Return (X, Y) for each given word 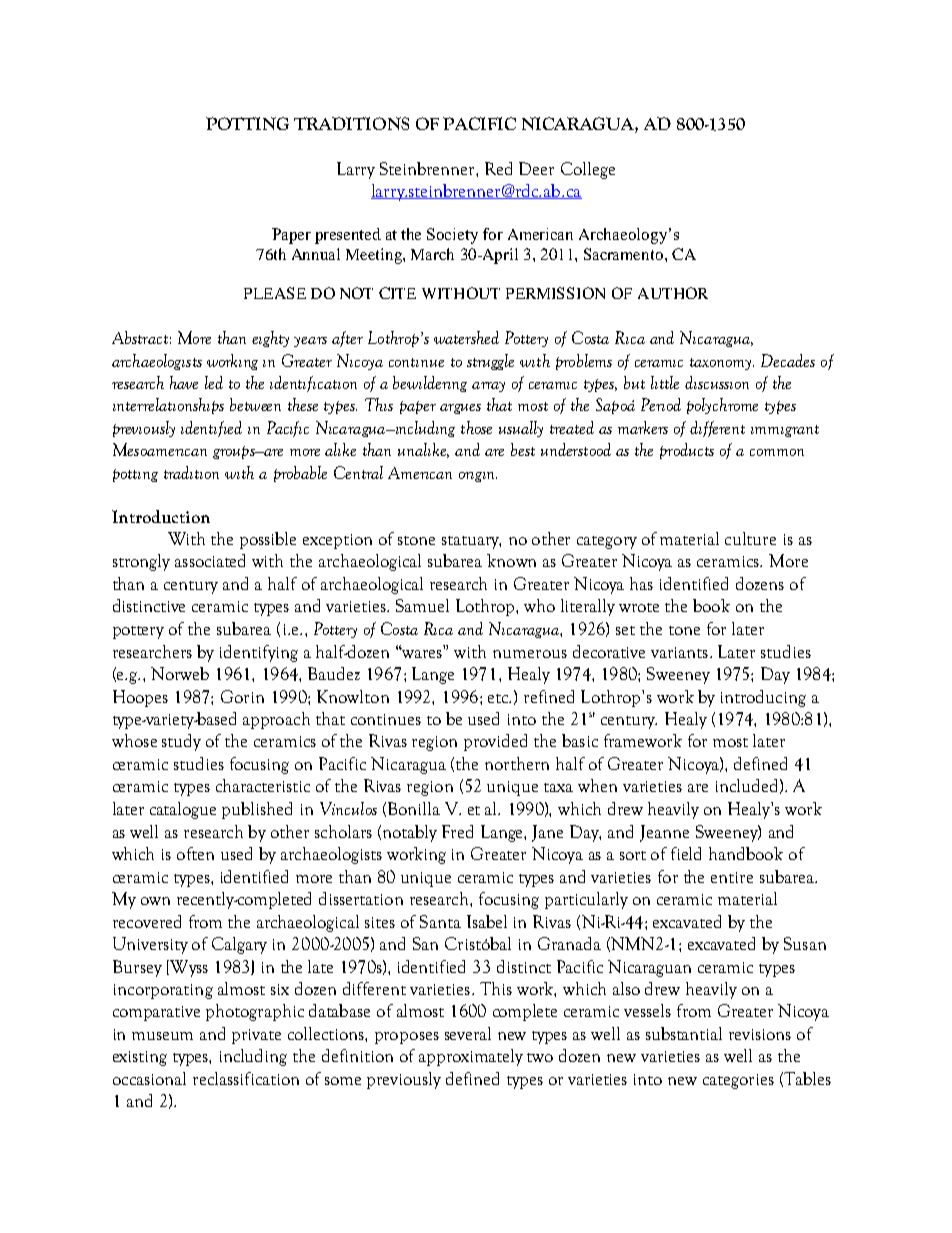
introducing (763, 698)
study (181, 742)
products (687, 451)
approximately (471, 1057)
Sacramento (625, 254)
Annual (316, 254)
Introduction (161, 516)
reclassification (246, 1078)
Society (452, 236)
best (523, 449)
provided (495, 742)
